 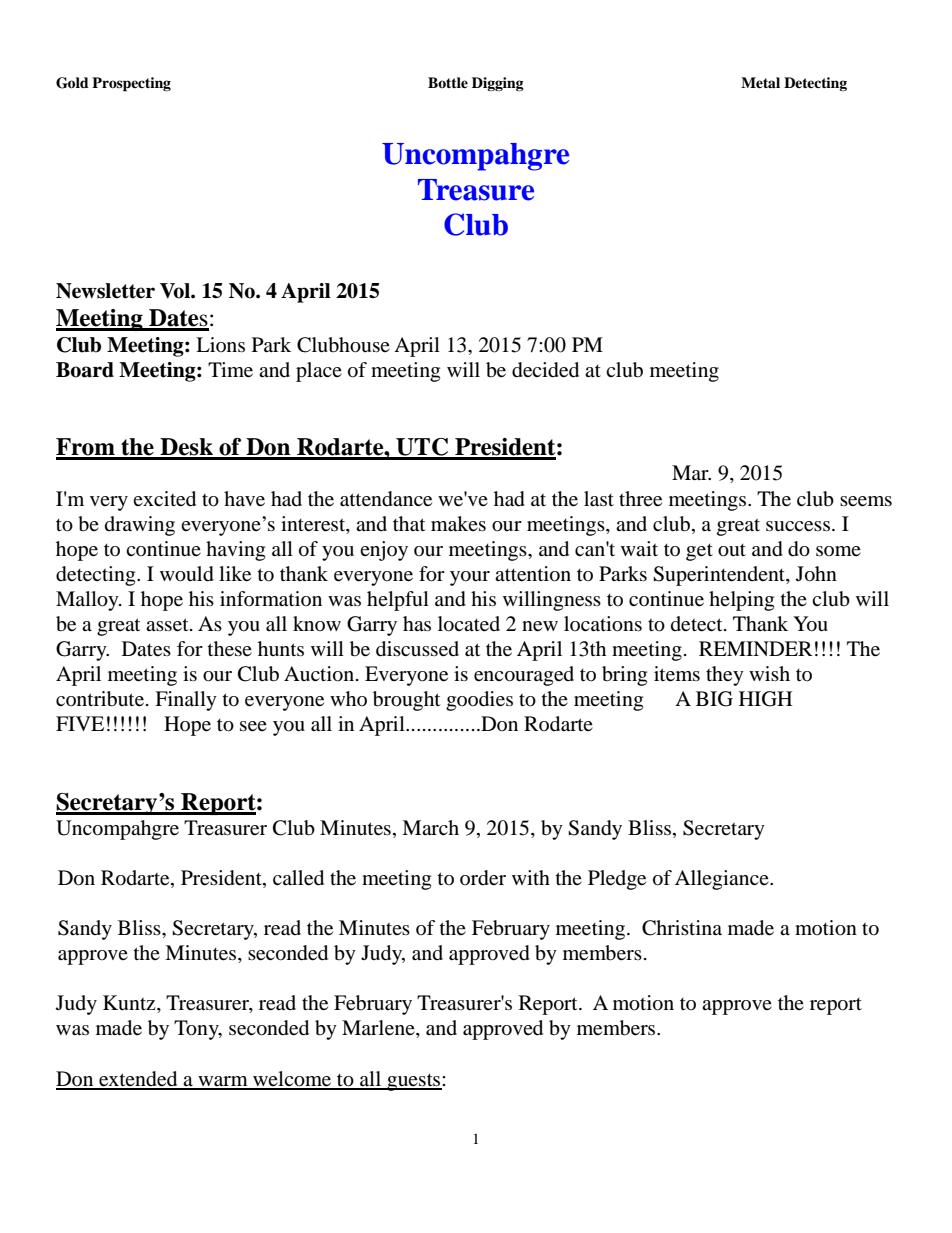 What do you see at coordinates (131, 84) in the screenshot?
I see `Prospecting` at bounding box center [131, 84].
